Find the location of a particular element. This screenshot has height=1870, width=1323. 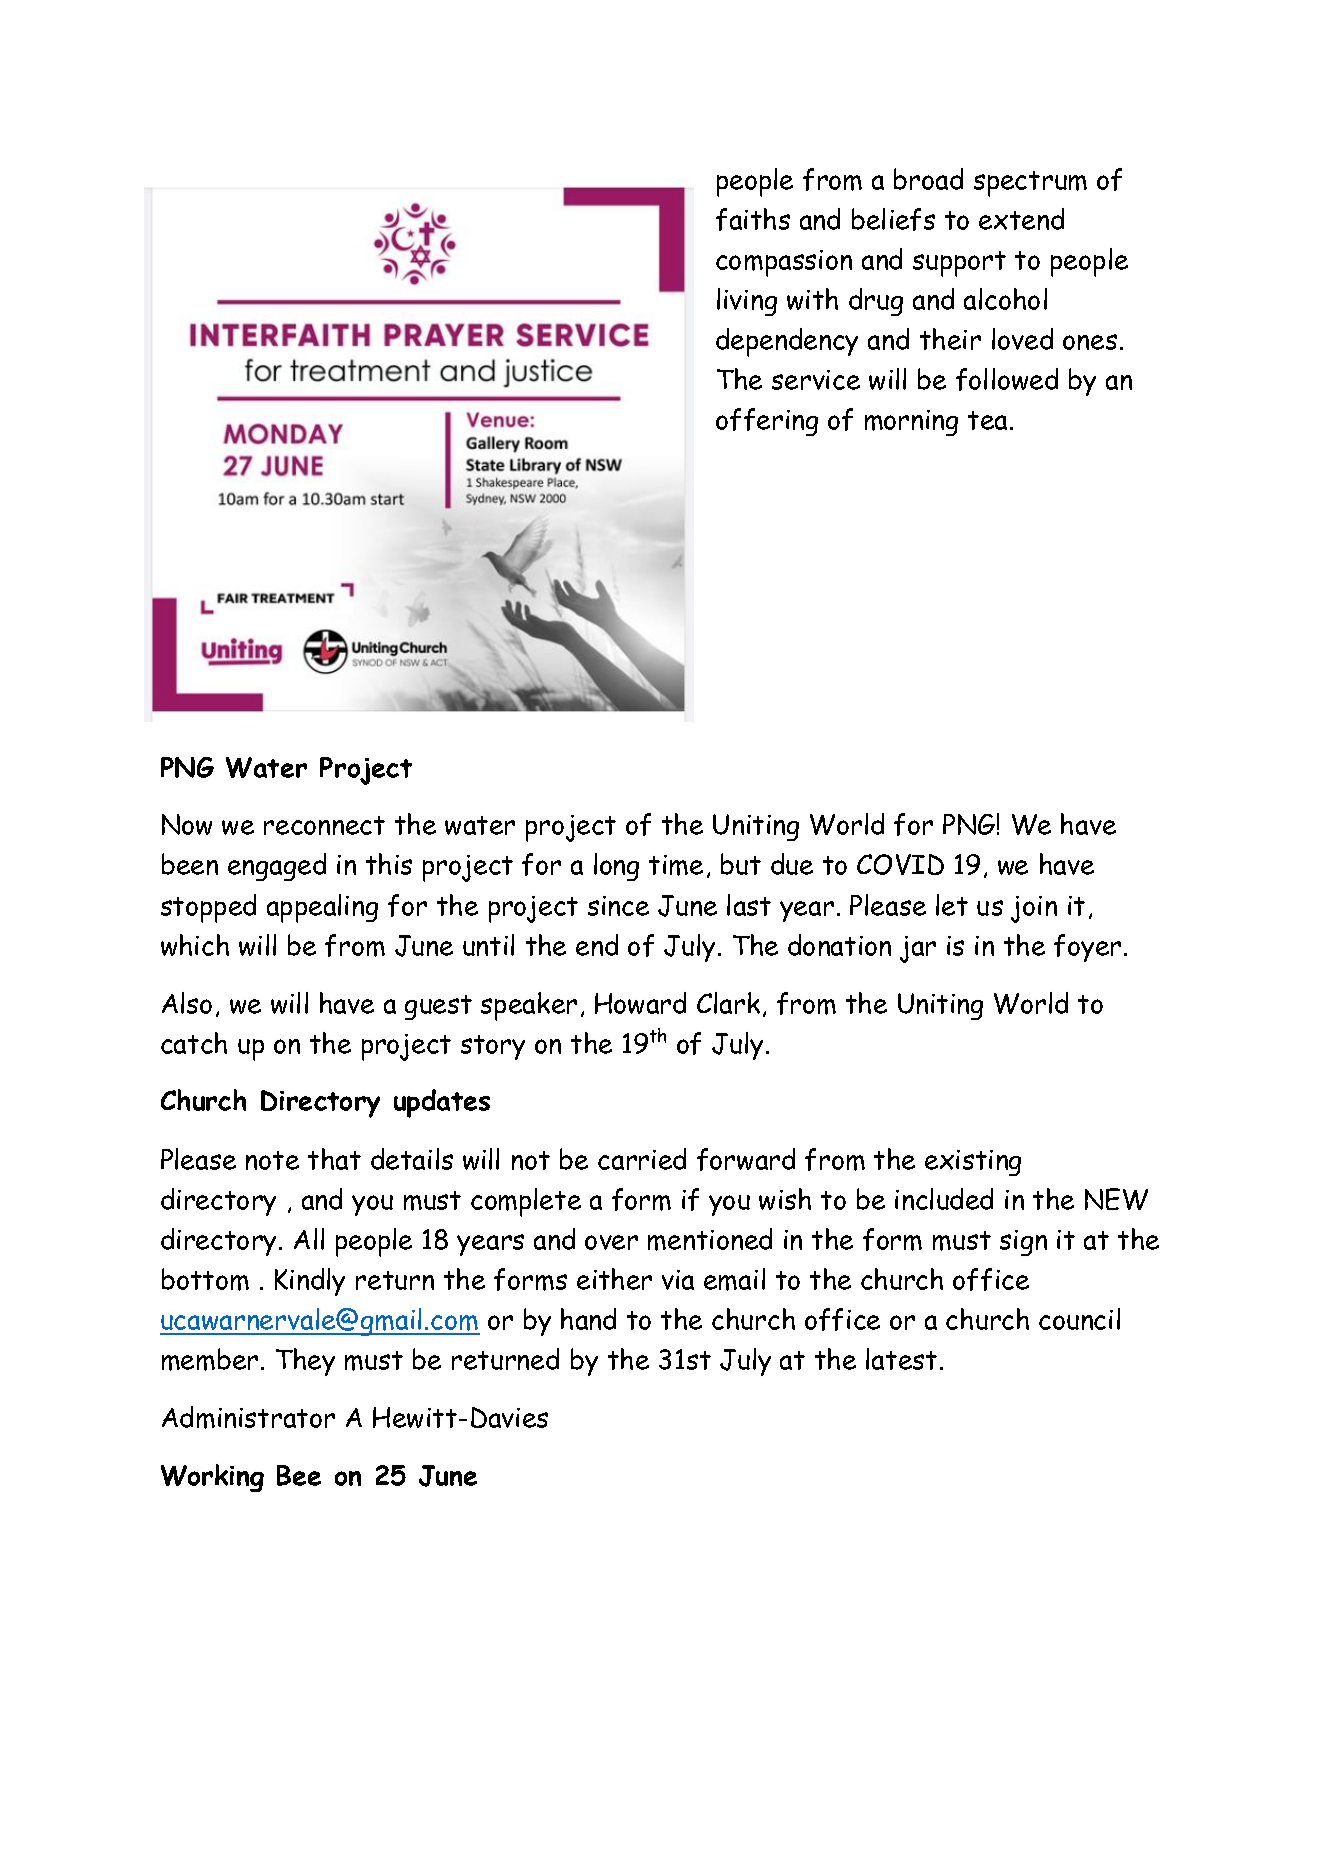

extend is located at coordinates (1021, 219).
